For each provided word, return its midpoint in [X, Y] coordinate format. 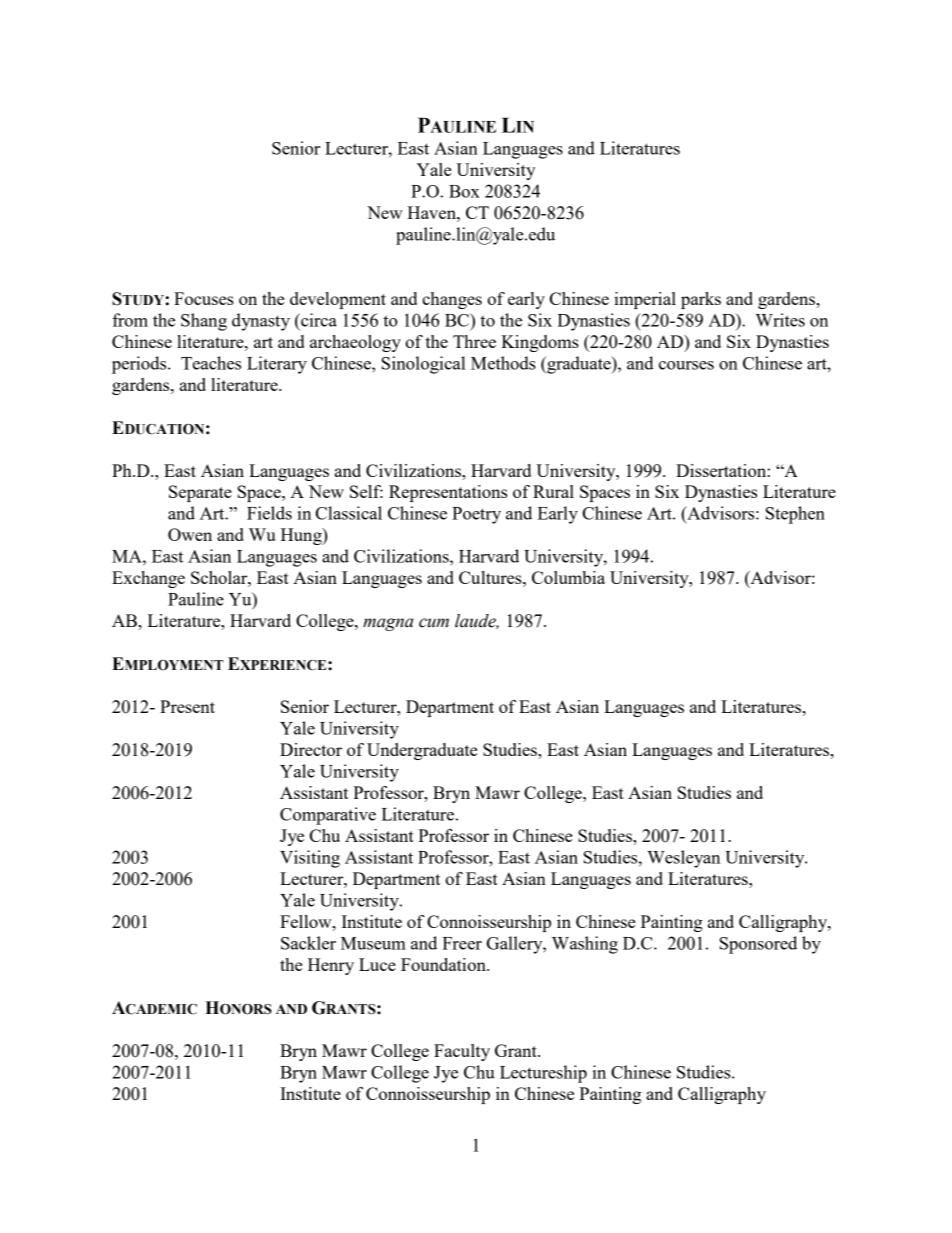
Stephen [795, 515]
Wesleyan [683, 859]
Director [311, 749]
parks [701, 300]
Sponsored [758, 945]
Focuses [204, 298]
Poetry [476, 515]
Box [464, 191]
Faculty [462, 1052]
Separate [200, 493]
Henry [331, 966]
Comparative [328, 816]
